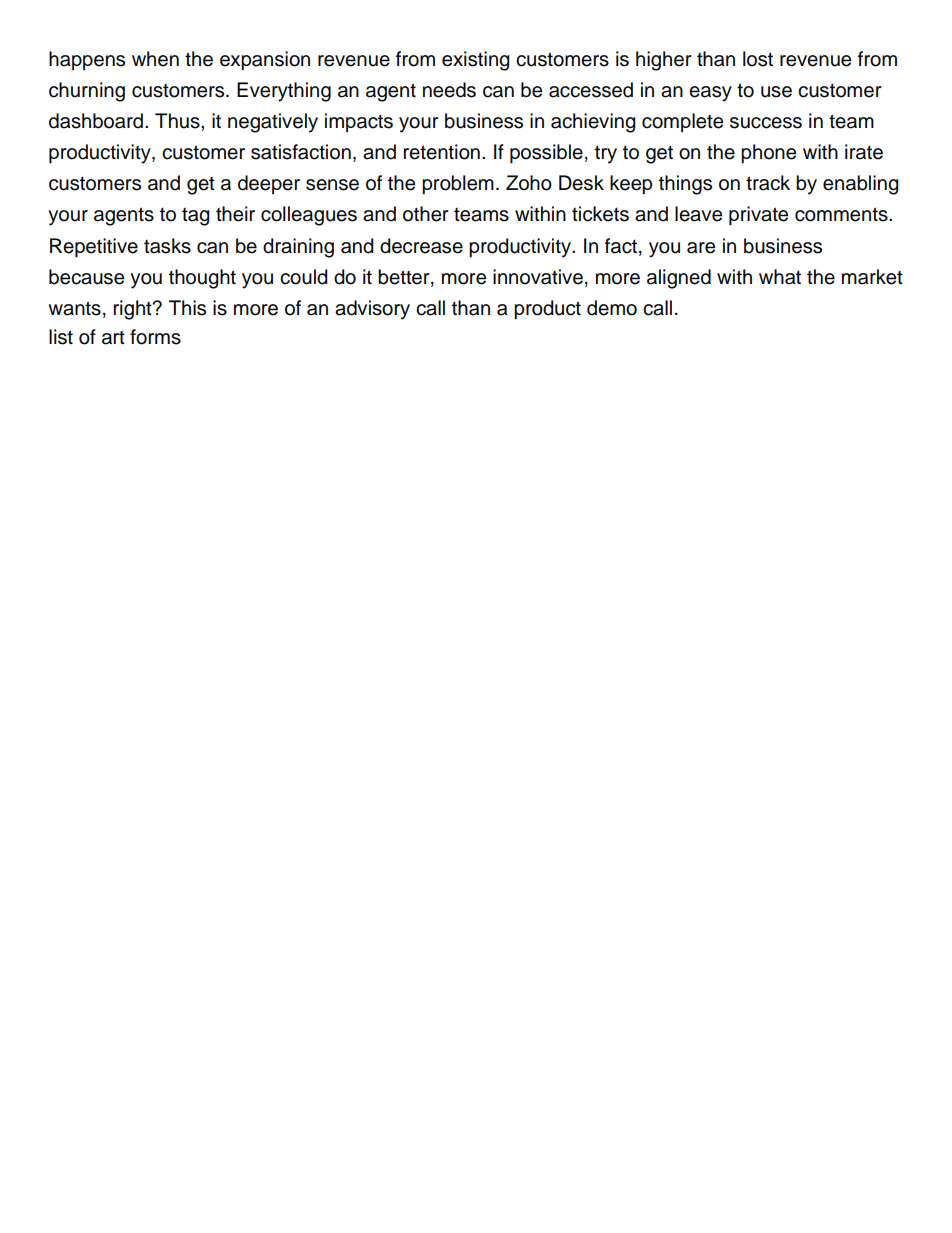  Describe the element at coordinates (372, 310) in the screenshot. I see `advisory` at that location.
